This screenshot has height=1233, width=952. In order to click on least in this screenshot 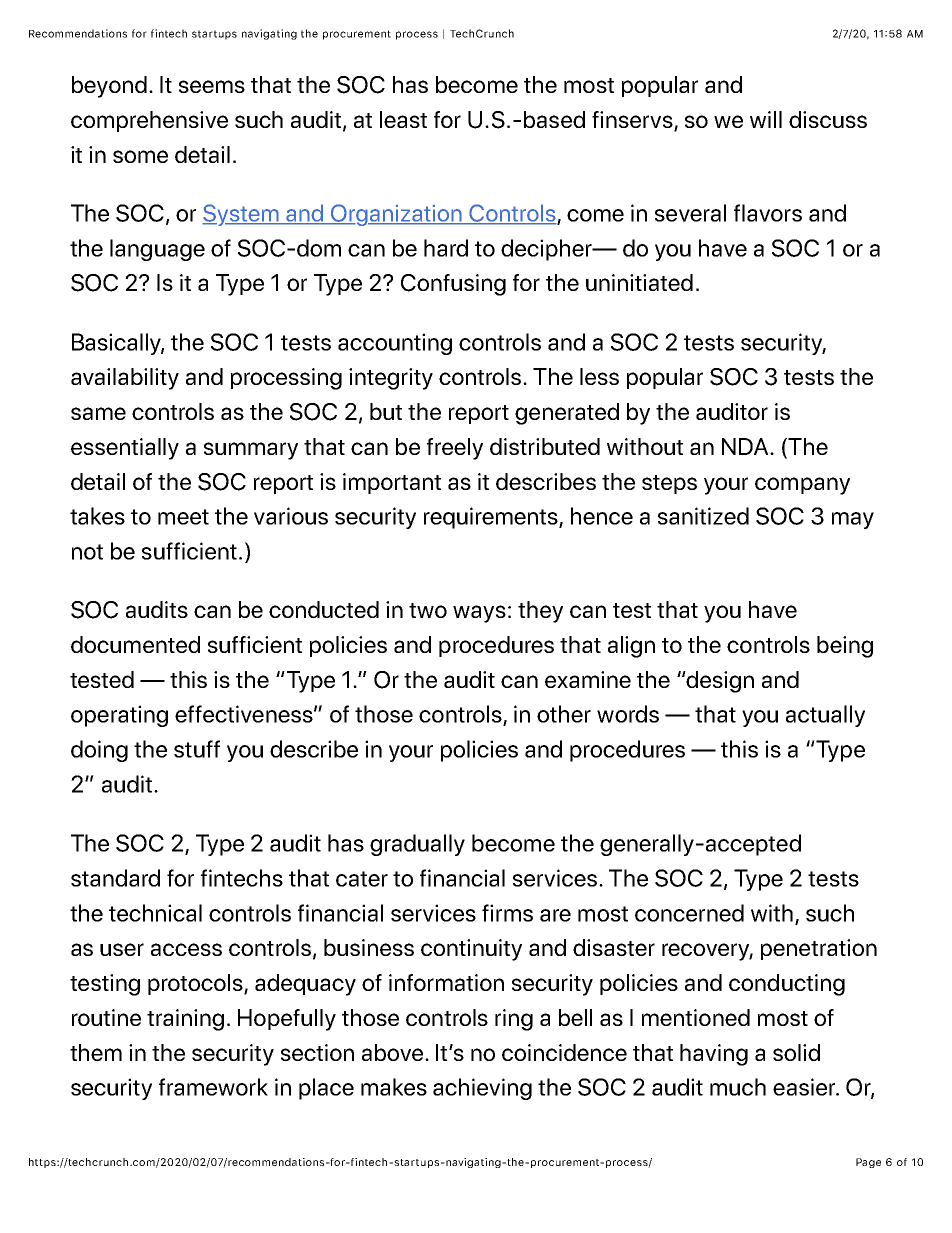, I will do `click(403, 119)`.
